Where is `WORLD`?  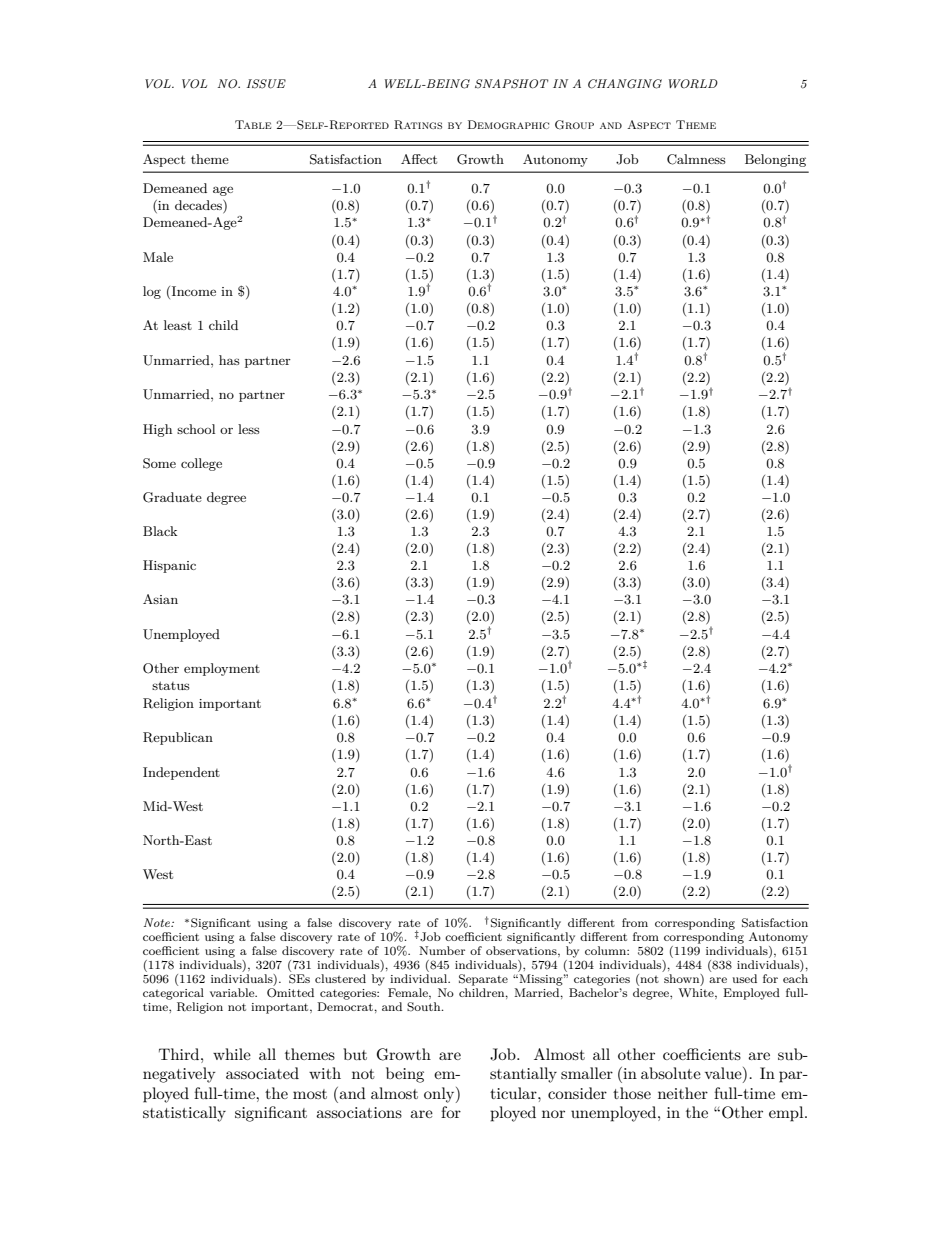 WORLD is located at coordinates (693, 83).
